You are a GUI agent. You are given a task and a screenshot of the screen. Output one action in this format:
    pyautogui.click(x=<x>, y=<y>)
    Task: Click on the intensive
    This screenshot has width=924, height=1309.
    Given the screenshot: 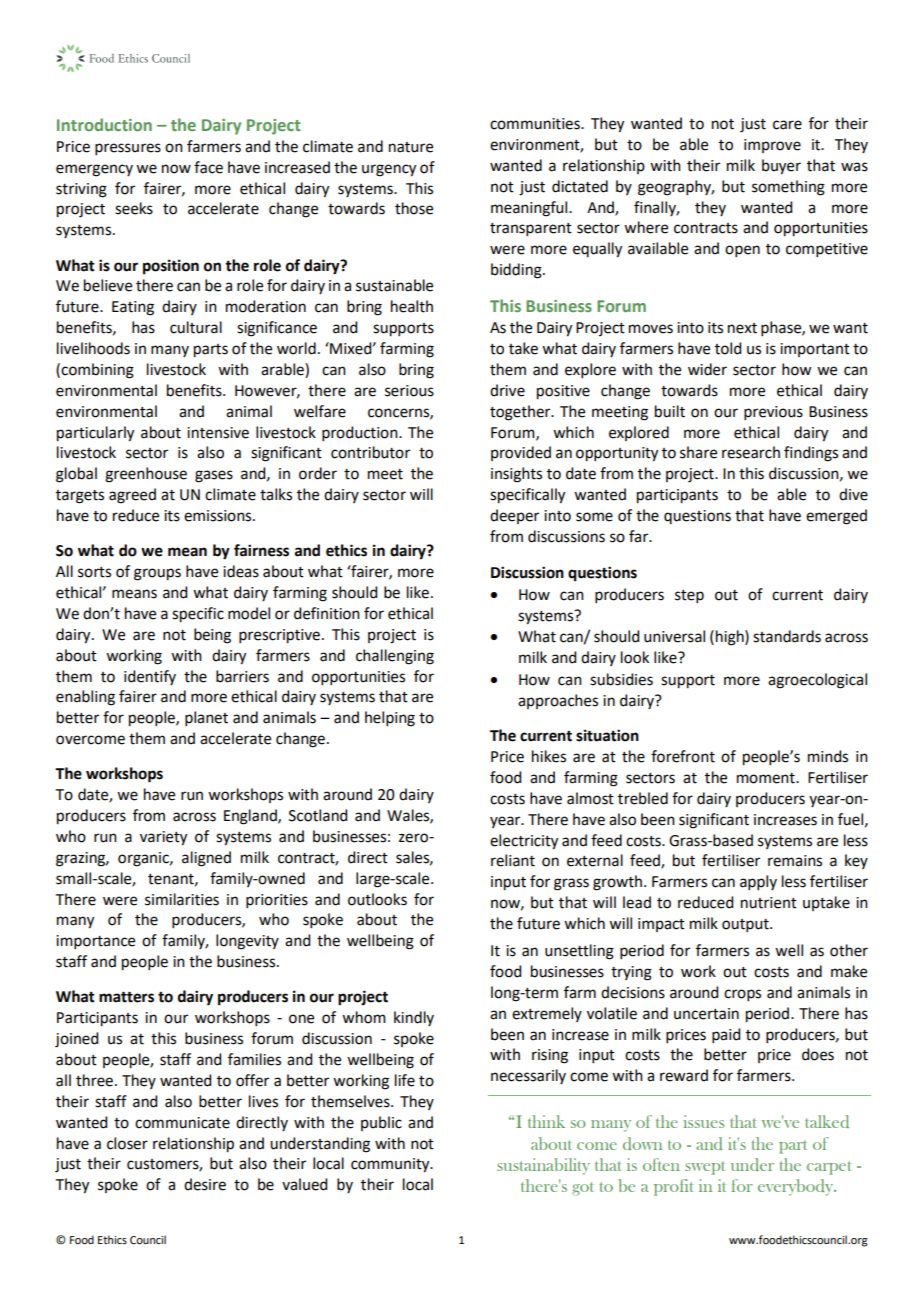 What is the action you would take?
    pyautogui.click(x=218, y=433)
